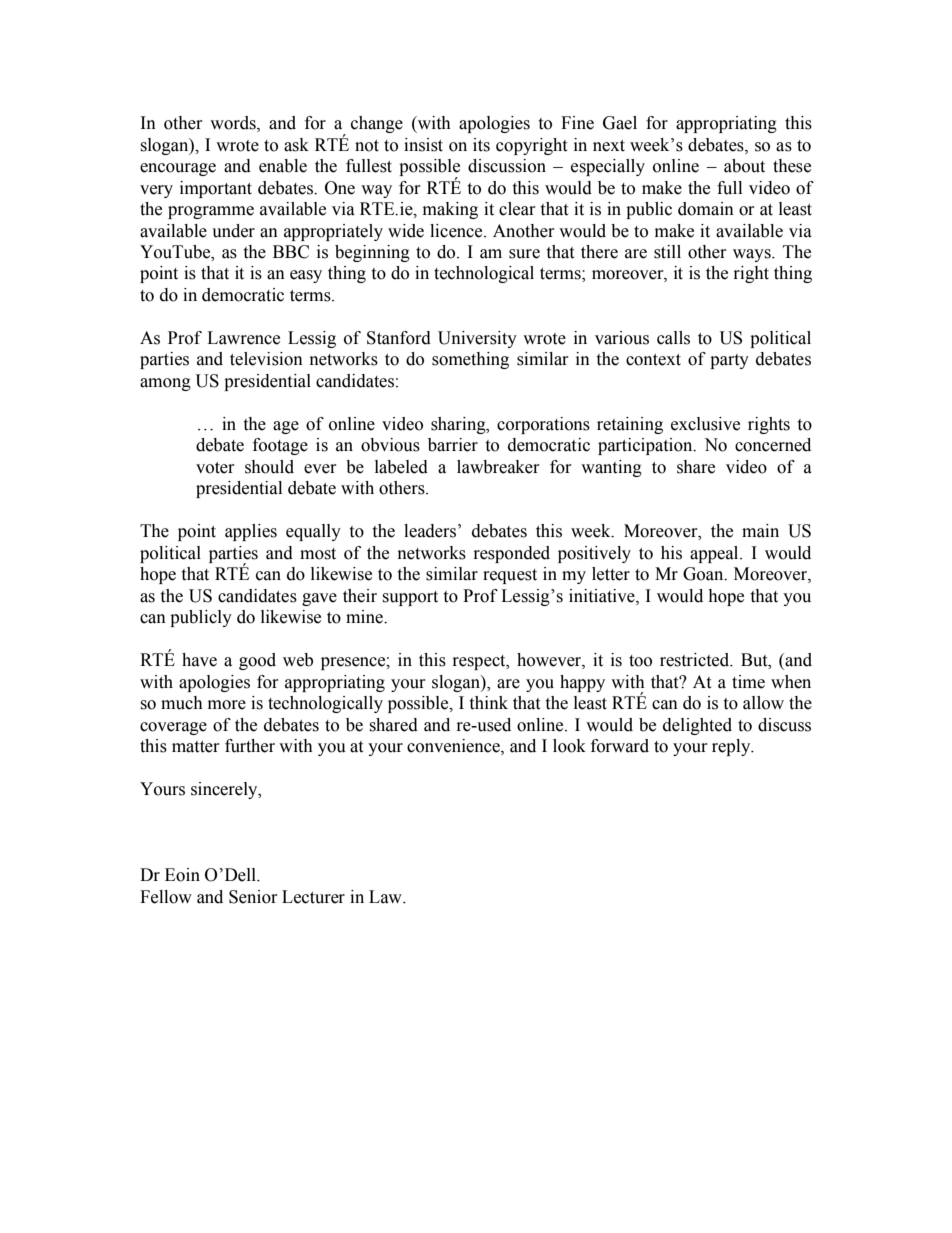  What do you see at coordinates (253, 897) in the screenshot?
I see `Senior` at bounding box center [253, 897].
